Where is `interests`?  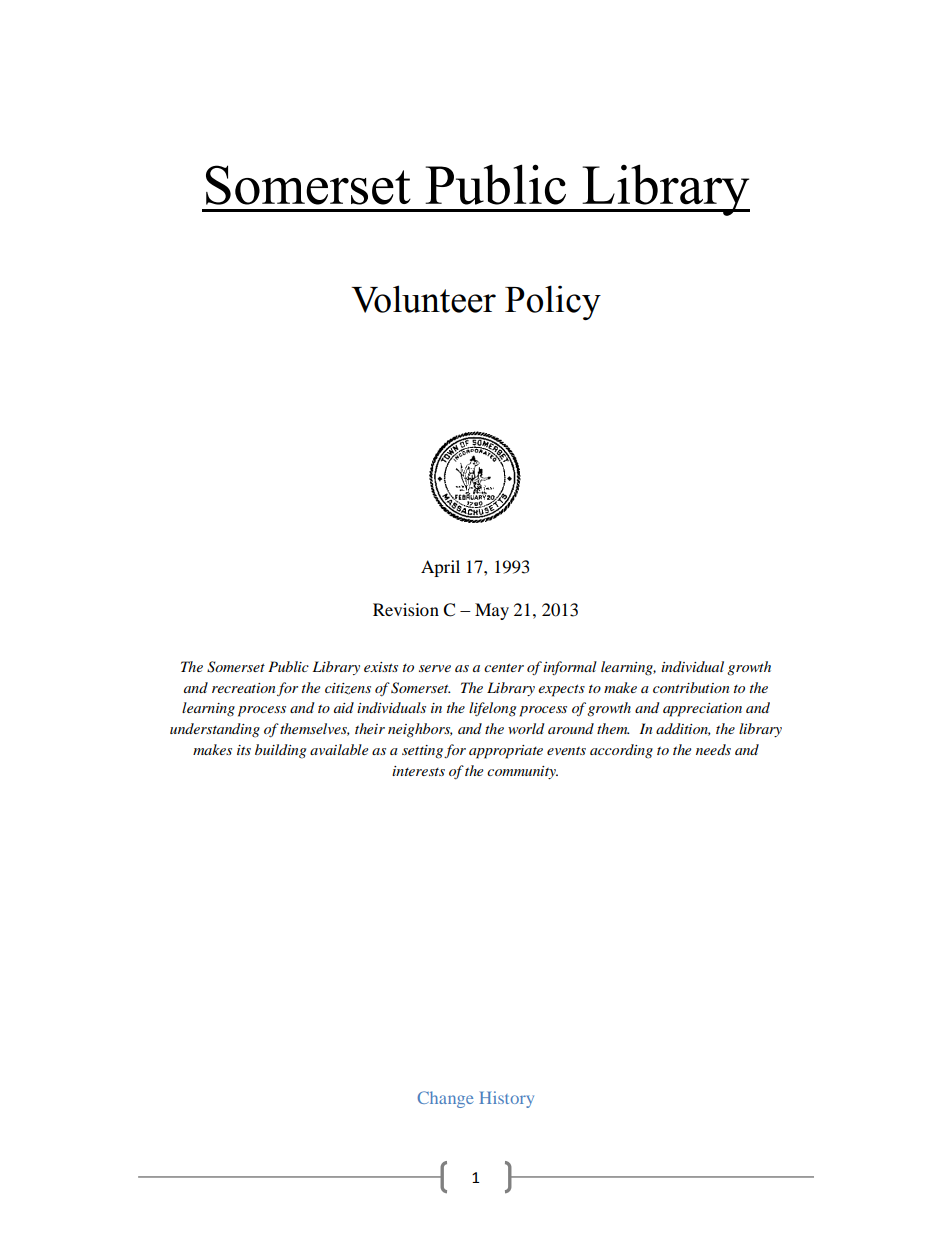
interests is located at coordinates (418, 771).
